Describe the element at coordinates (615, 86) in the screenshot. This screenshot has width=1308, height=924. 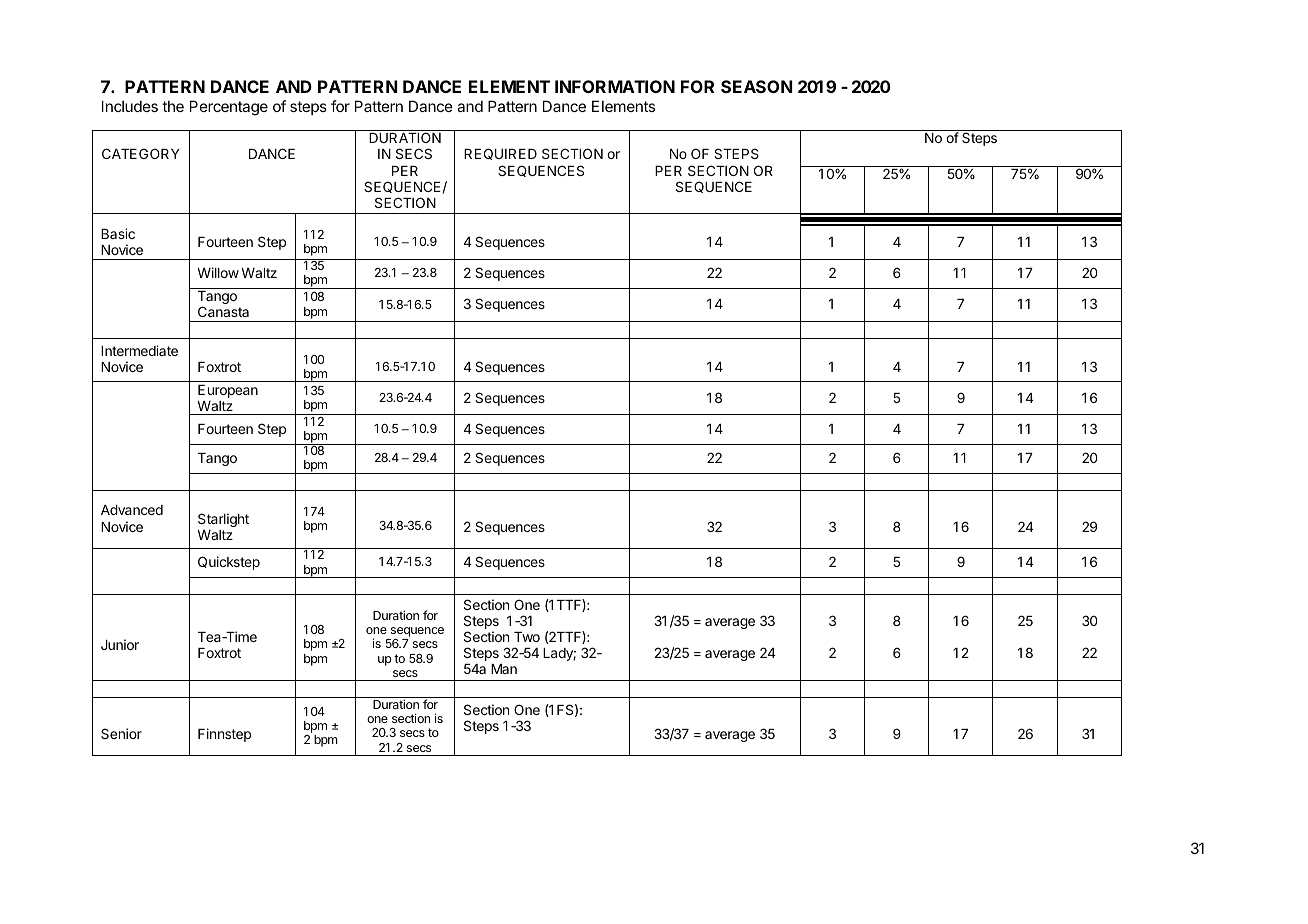
I see `INFORMATION` at that location.
